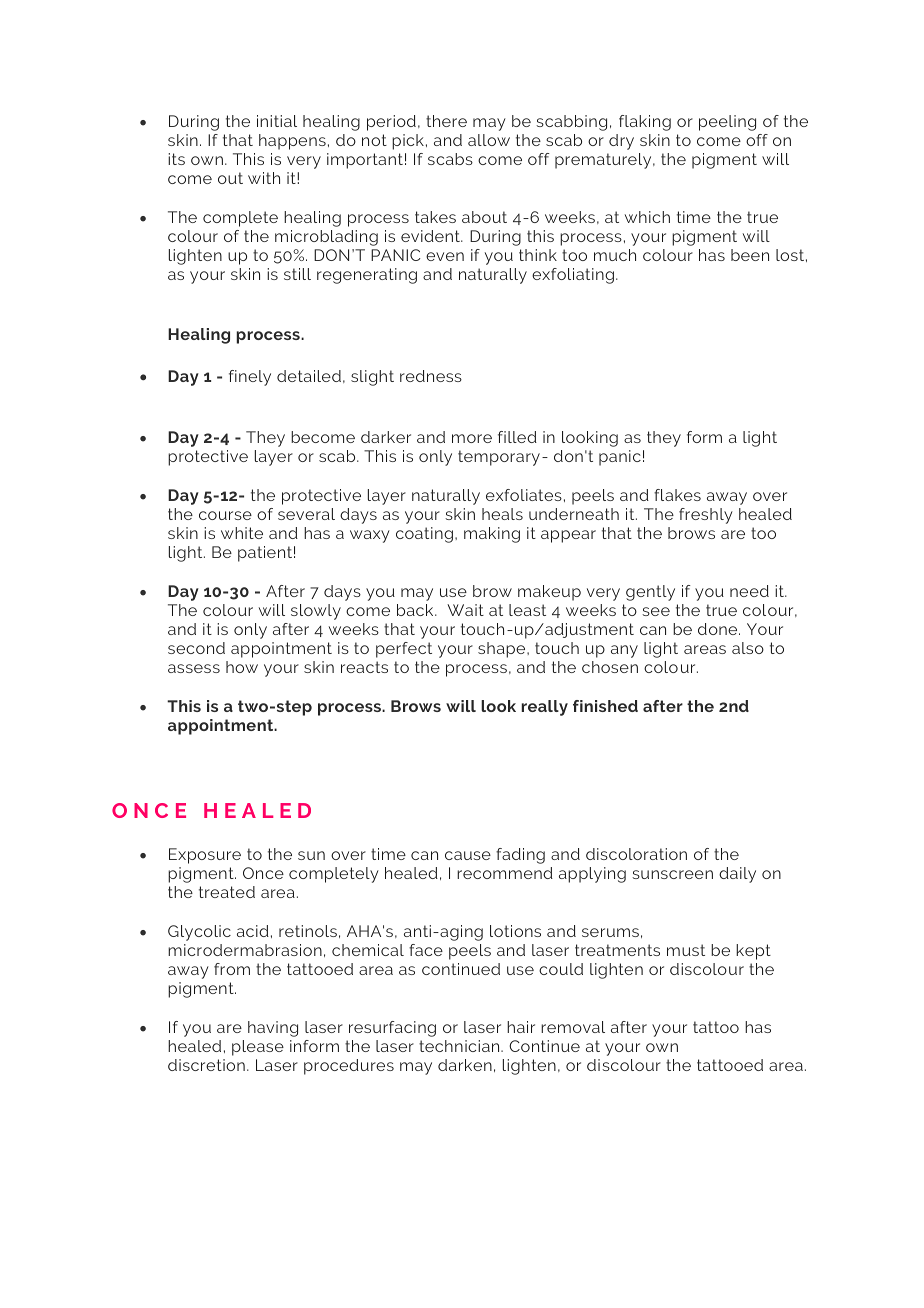 The image size is (924, 1308). Describe the element at coordinates (250, 378) in the image. I see `finely` at that location.
